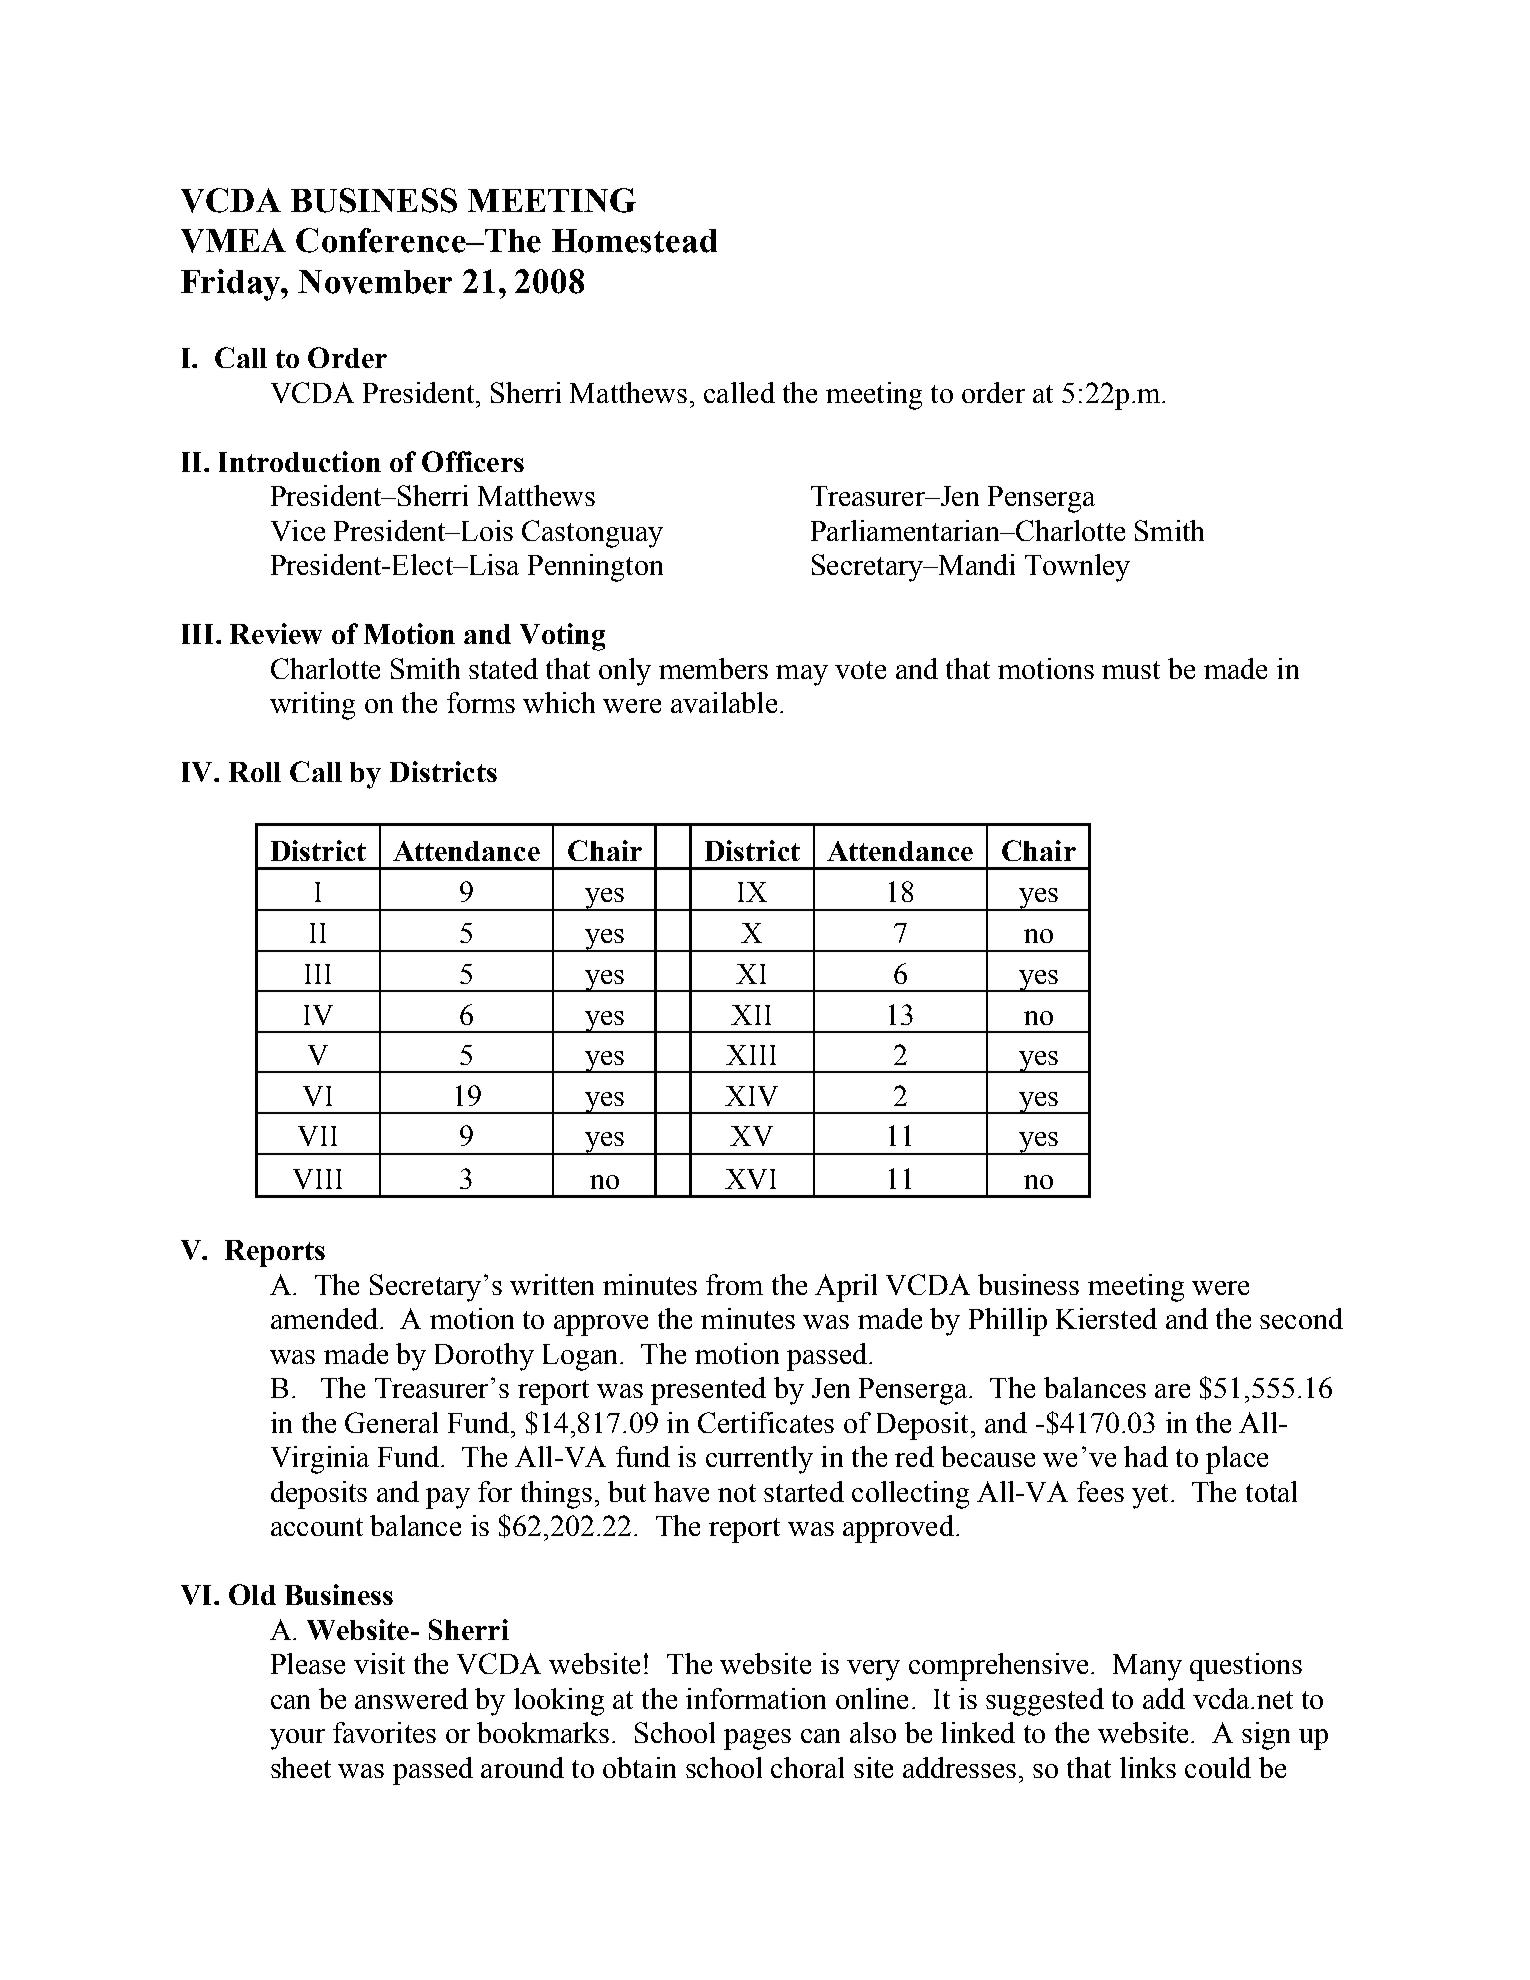 This screenshot has width=1530, height=1980. Describe the element at coordinates (751, 1096) in the screenshot. I see `XIV` at that location.
